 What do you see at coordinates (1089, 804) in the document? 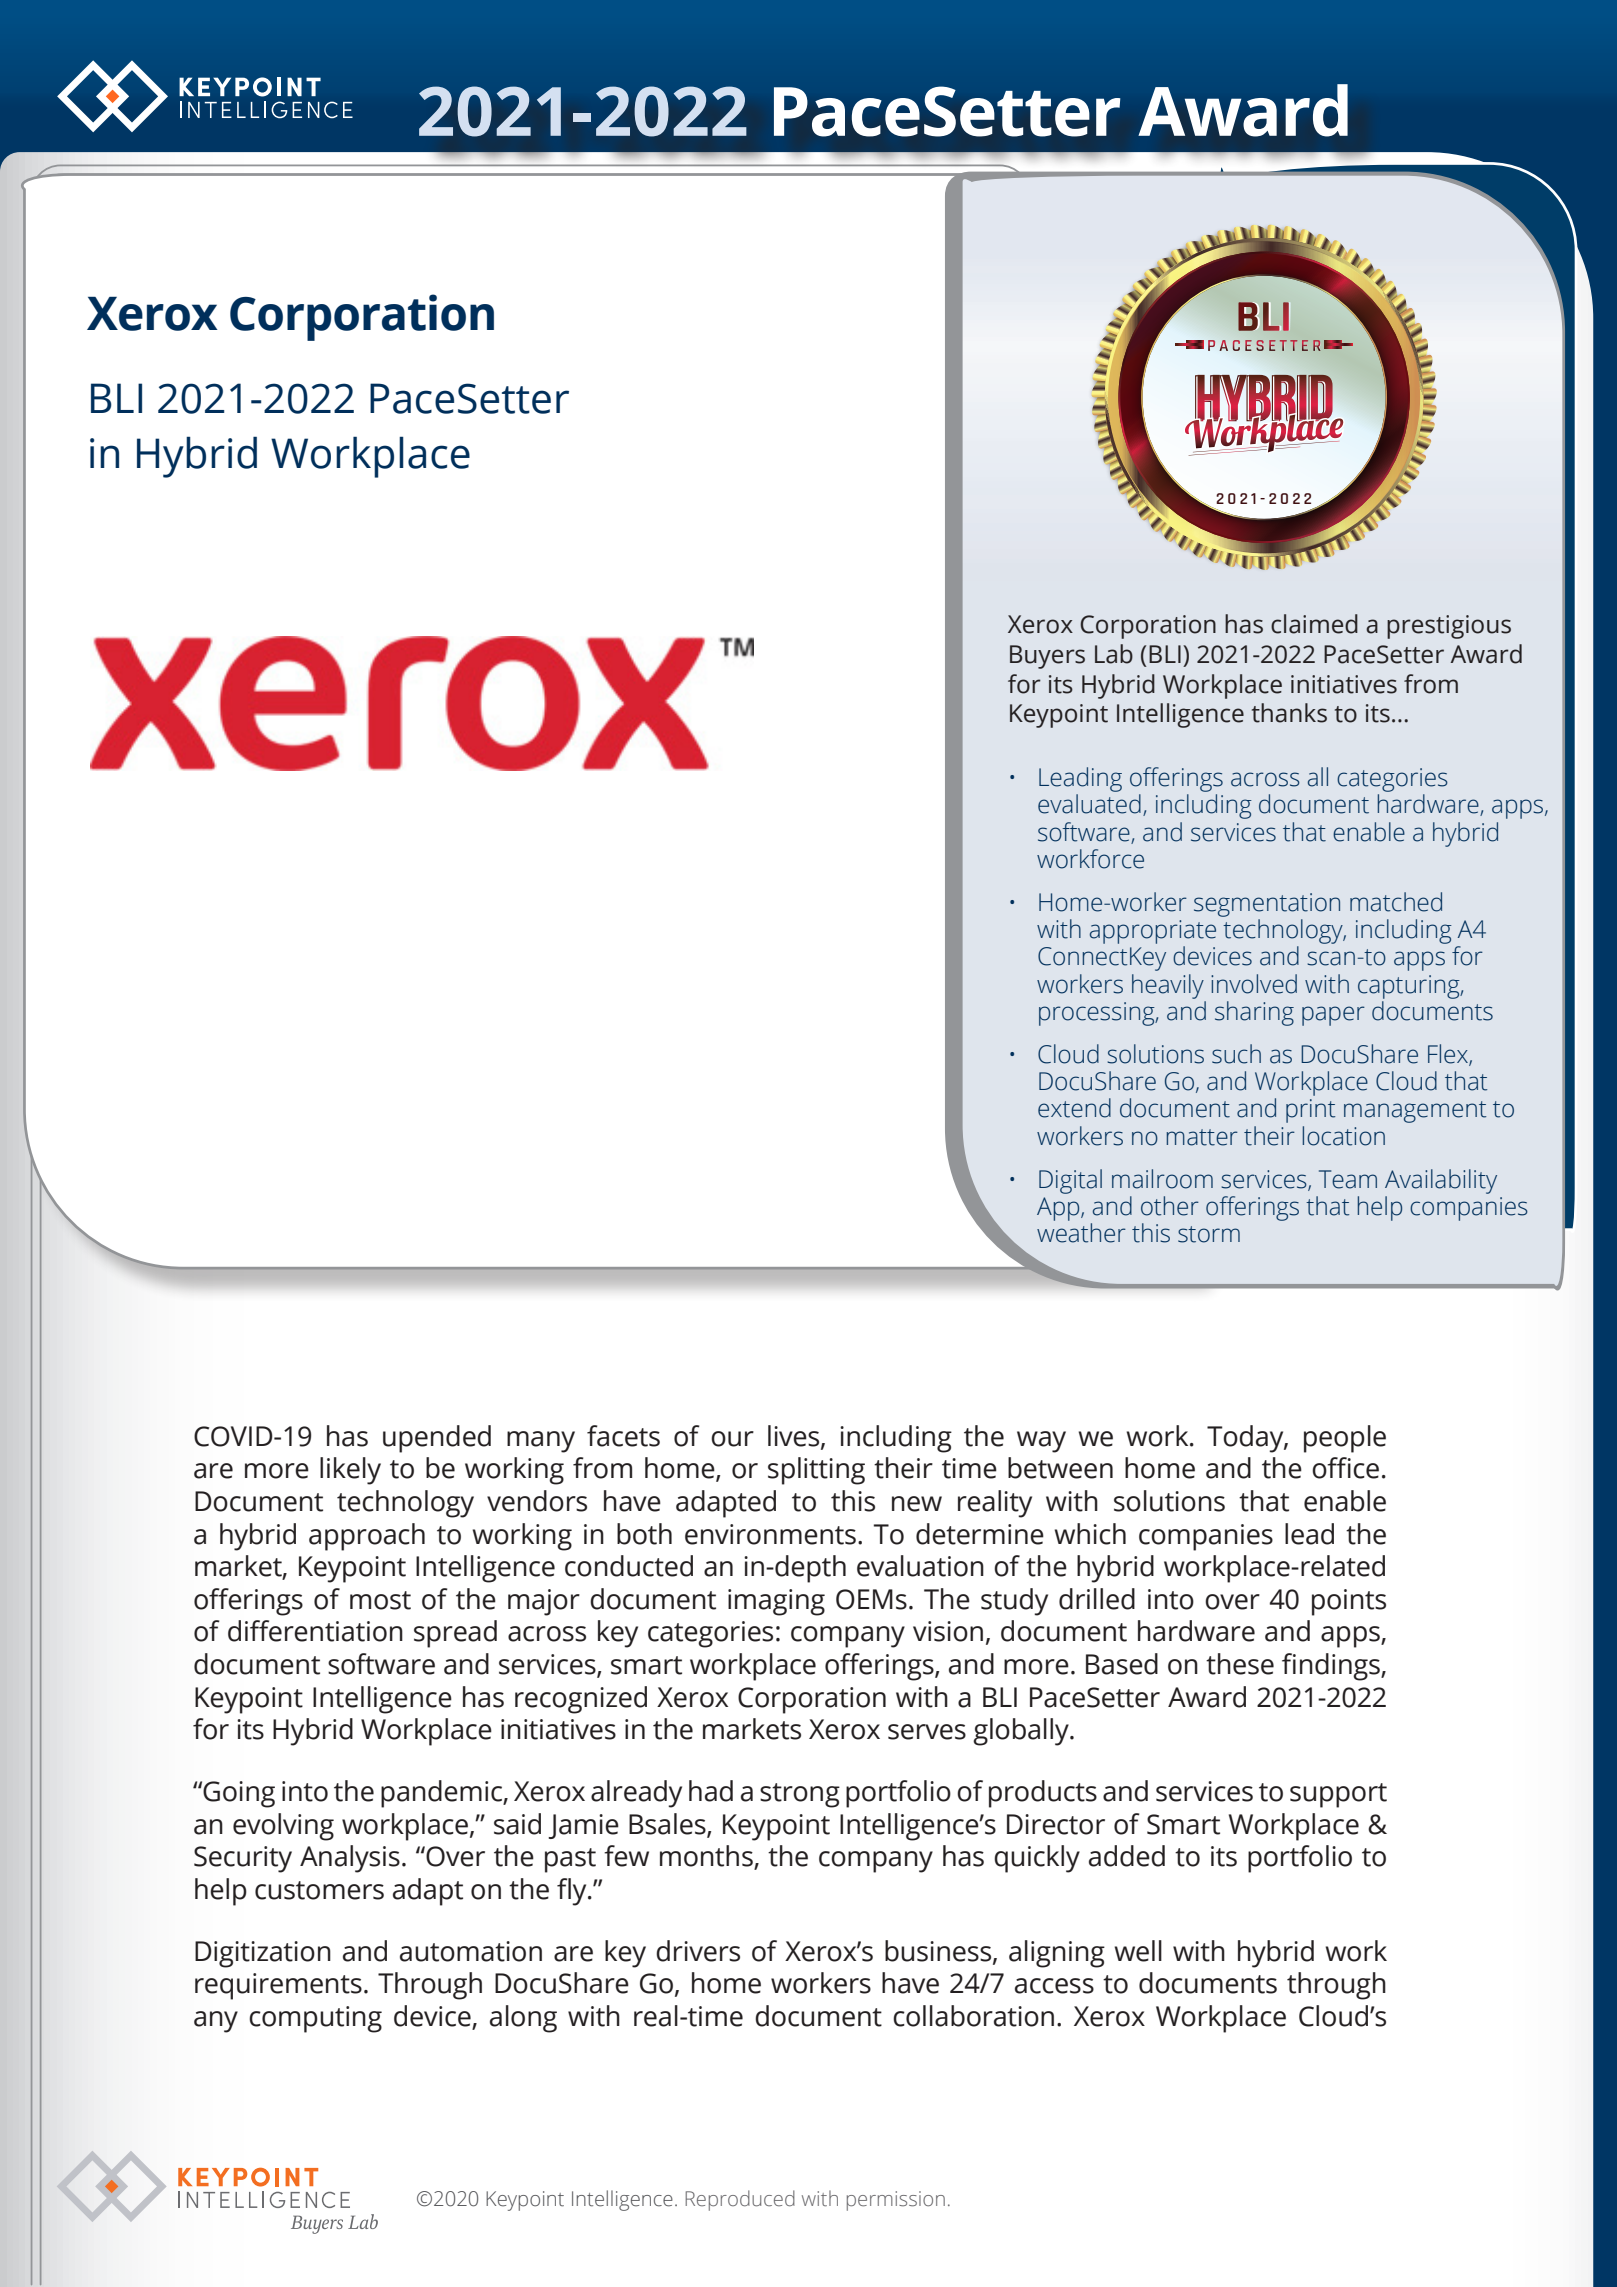
I see `evaluated` at bounding box center [1089, 804].
